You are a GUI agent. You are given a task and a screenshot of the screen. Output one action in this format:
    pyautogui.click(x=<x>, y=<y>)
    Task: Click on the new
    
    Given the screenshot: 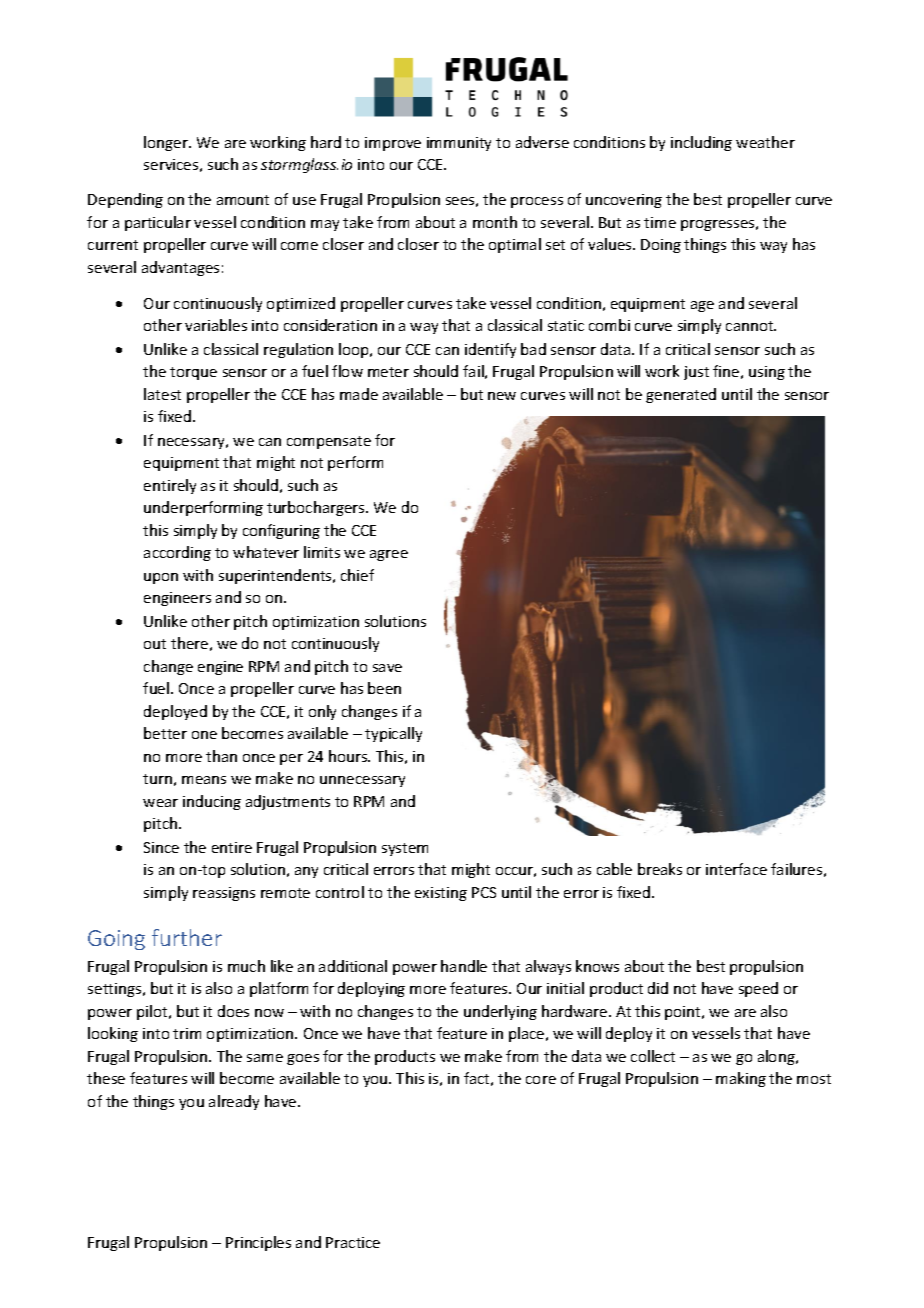 What is the action you would take?
    pyautogui.click(x=502, y=396)
